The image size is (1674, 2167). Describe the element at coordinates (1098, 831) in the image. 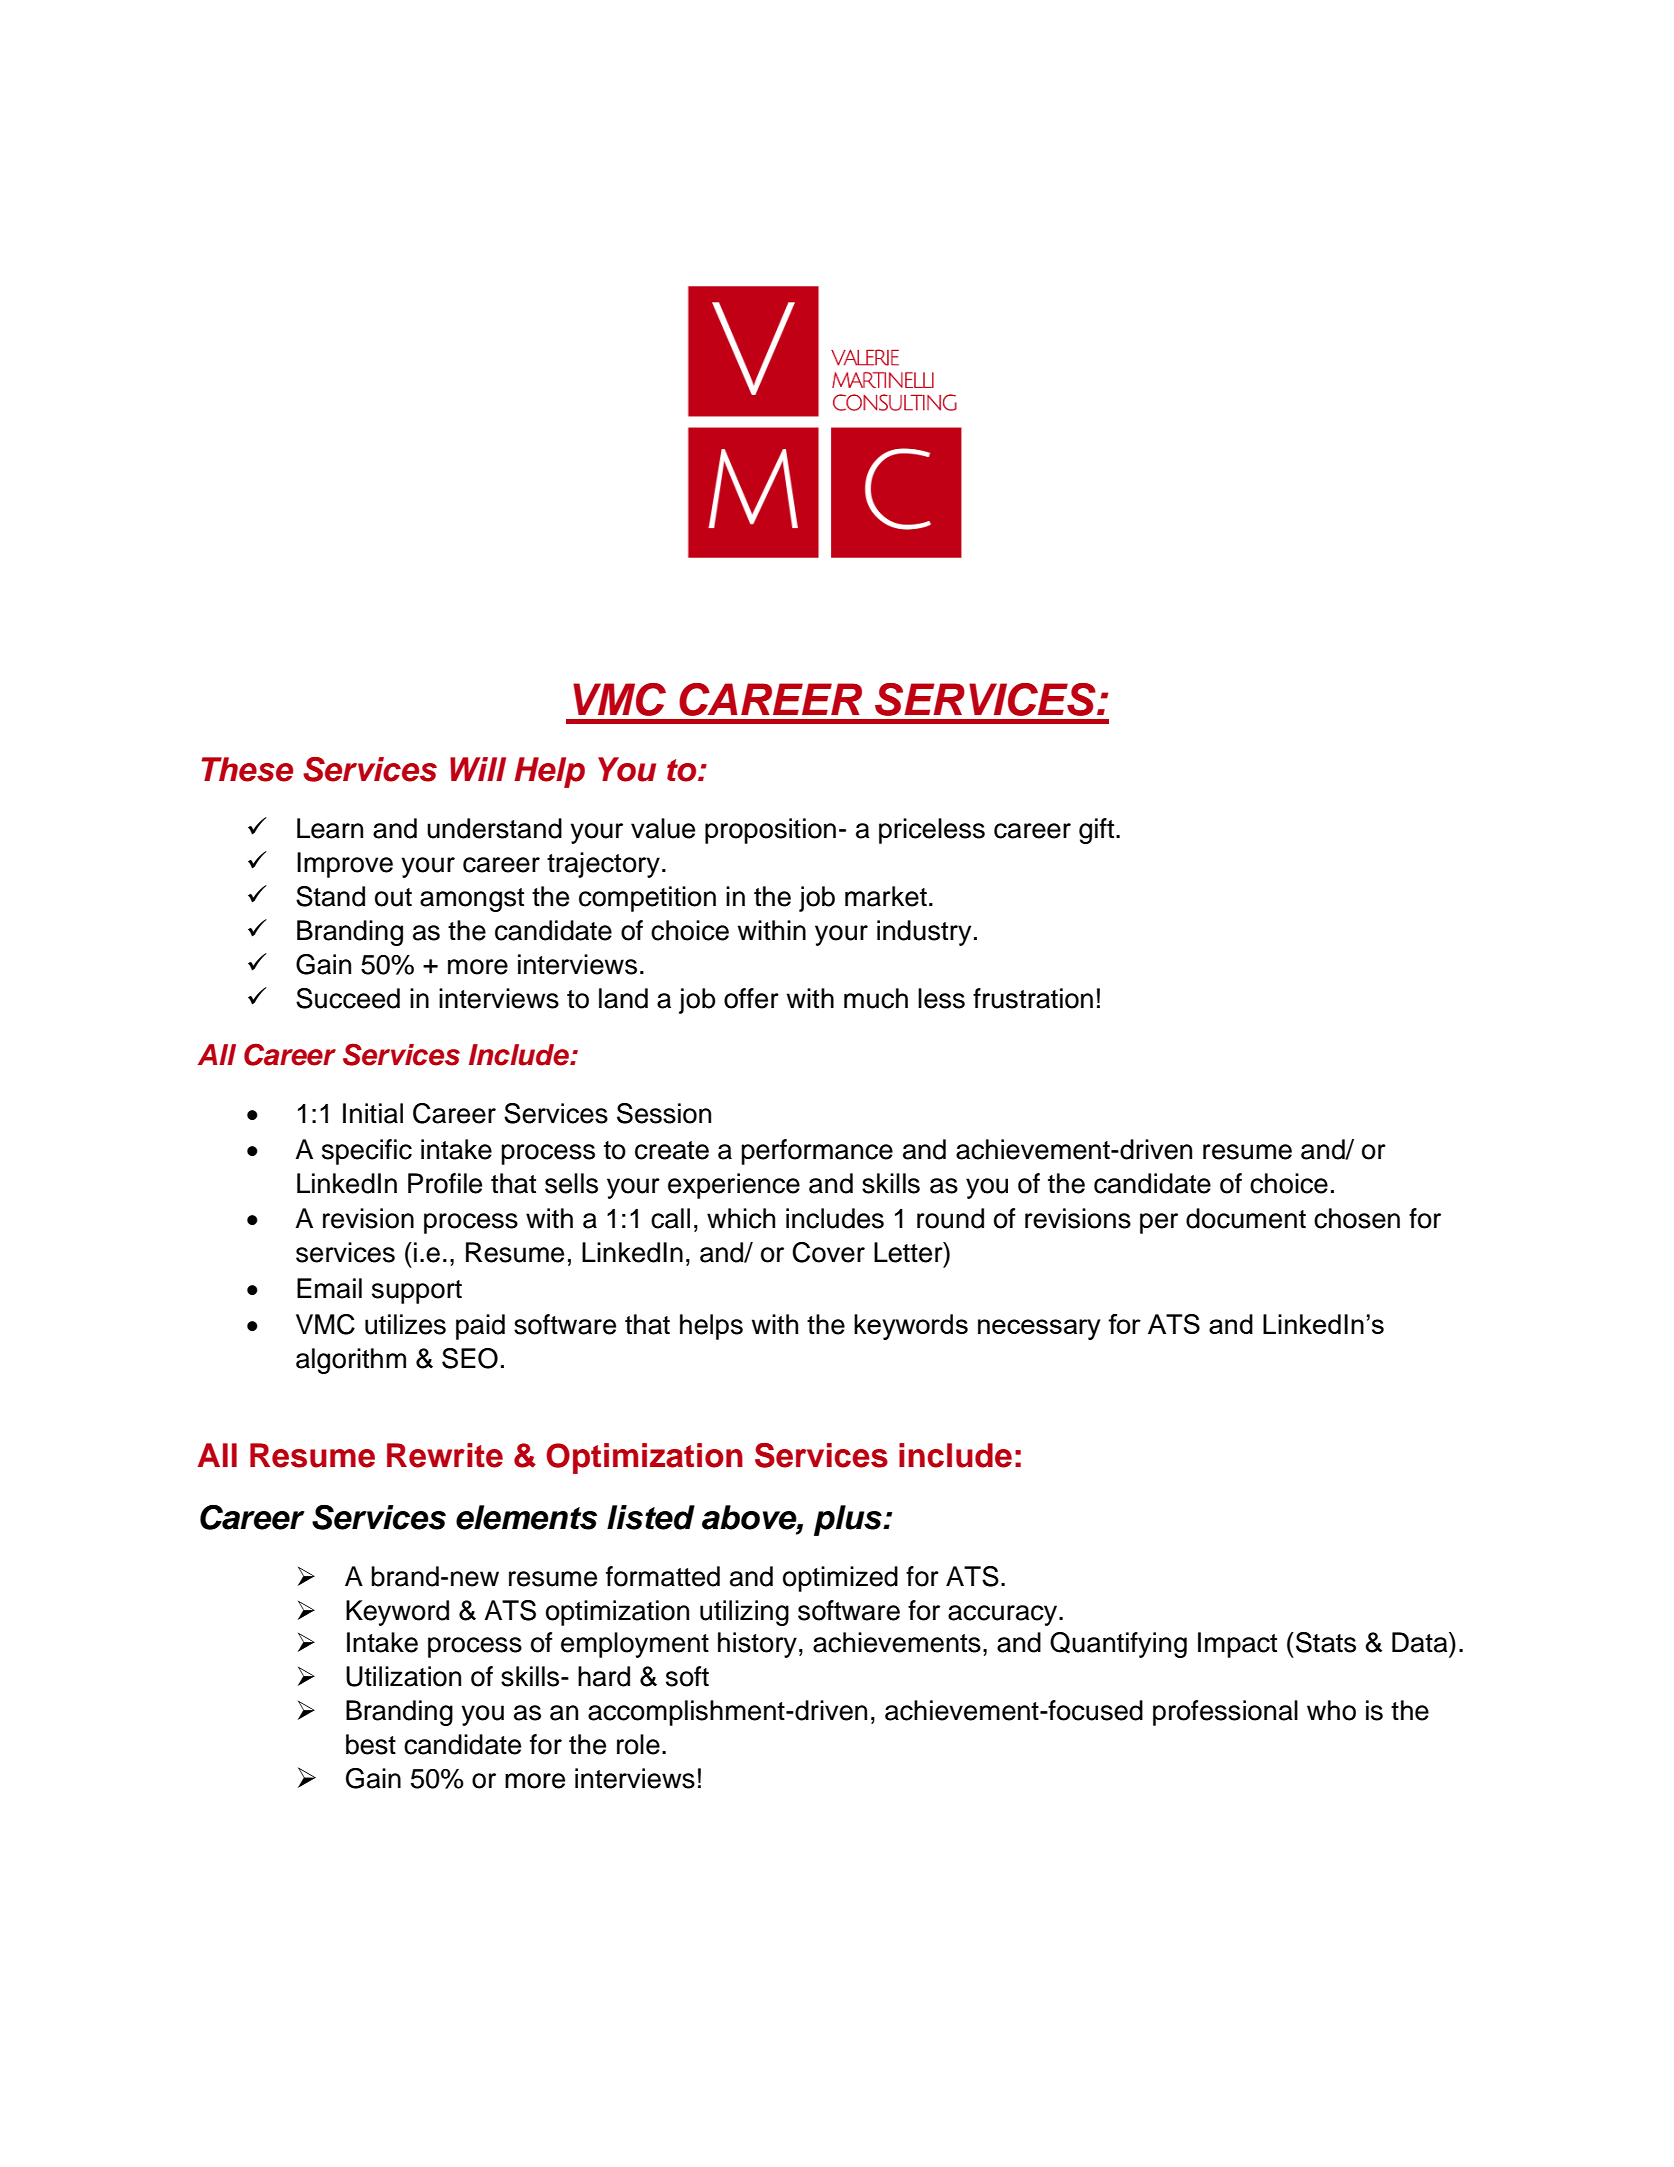

I see `gift` at that location.
